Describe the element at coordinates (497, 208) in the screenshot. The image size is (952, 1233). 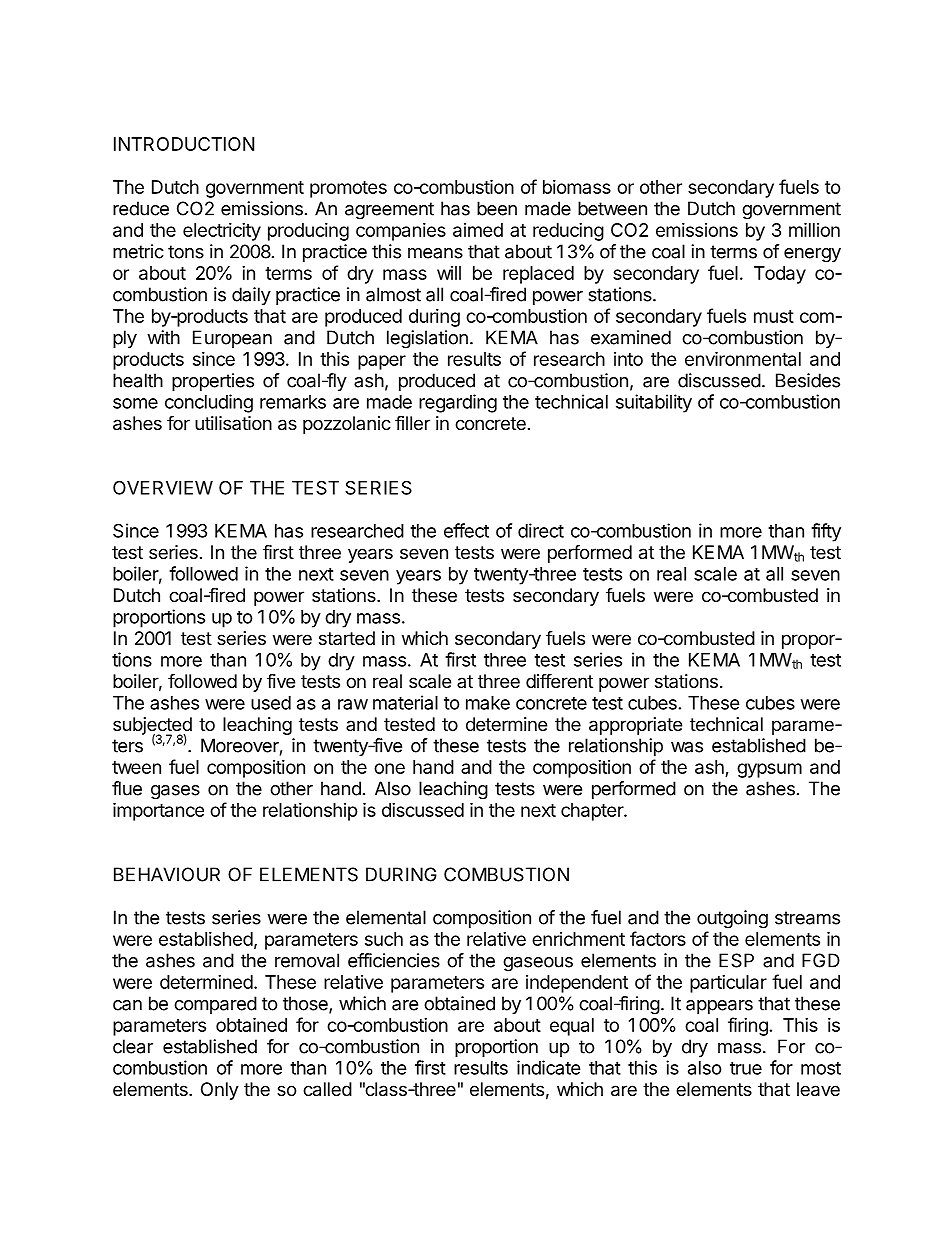
I see `been` at that location.
